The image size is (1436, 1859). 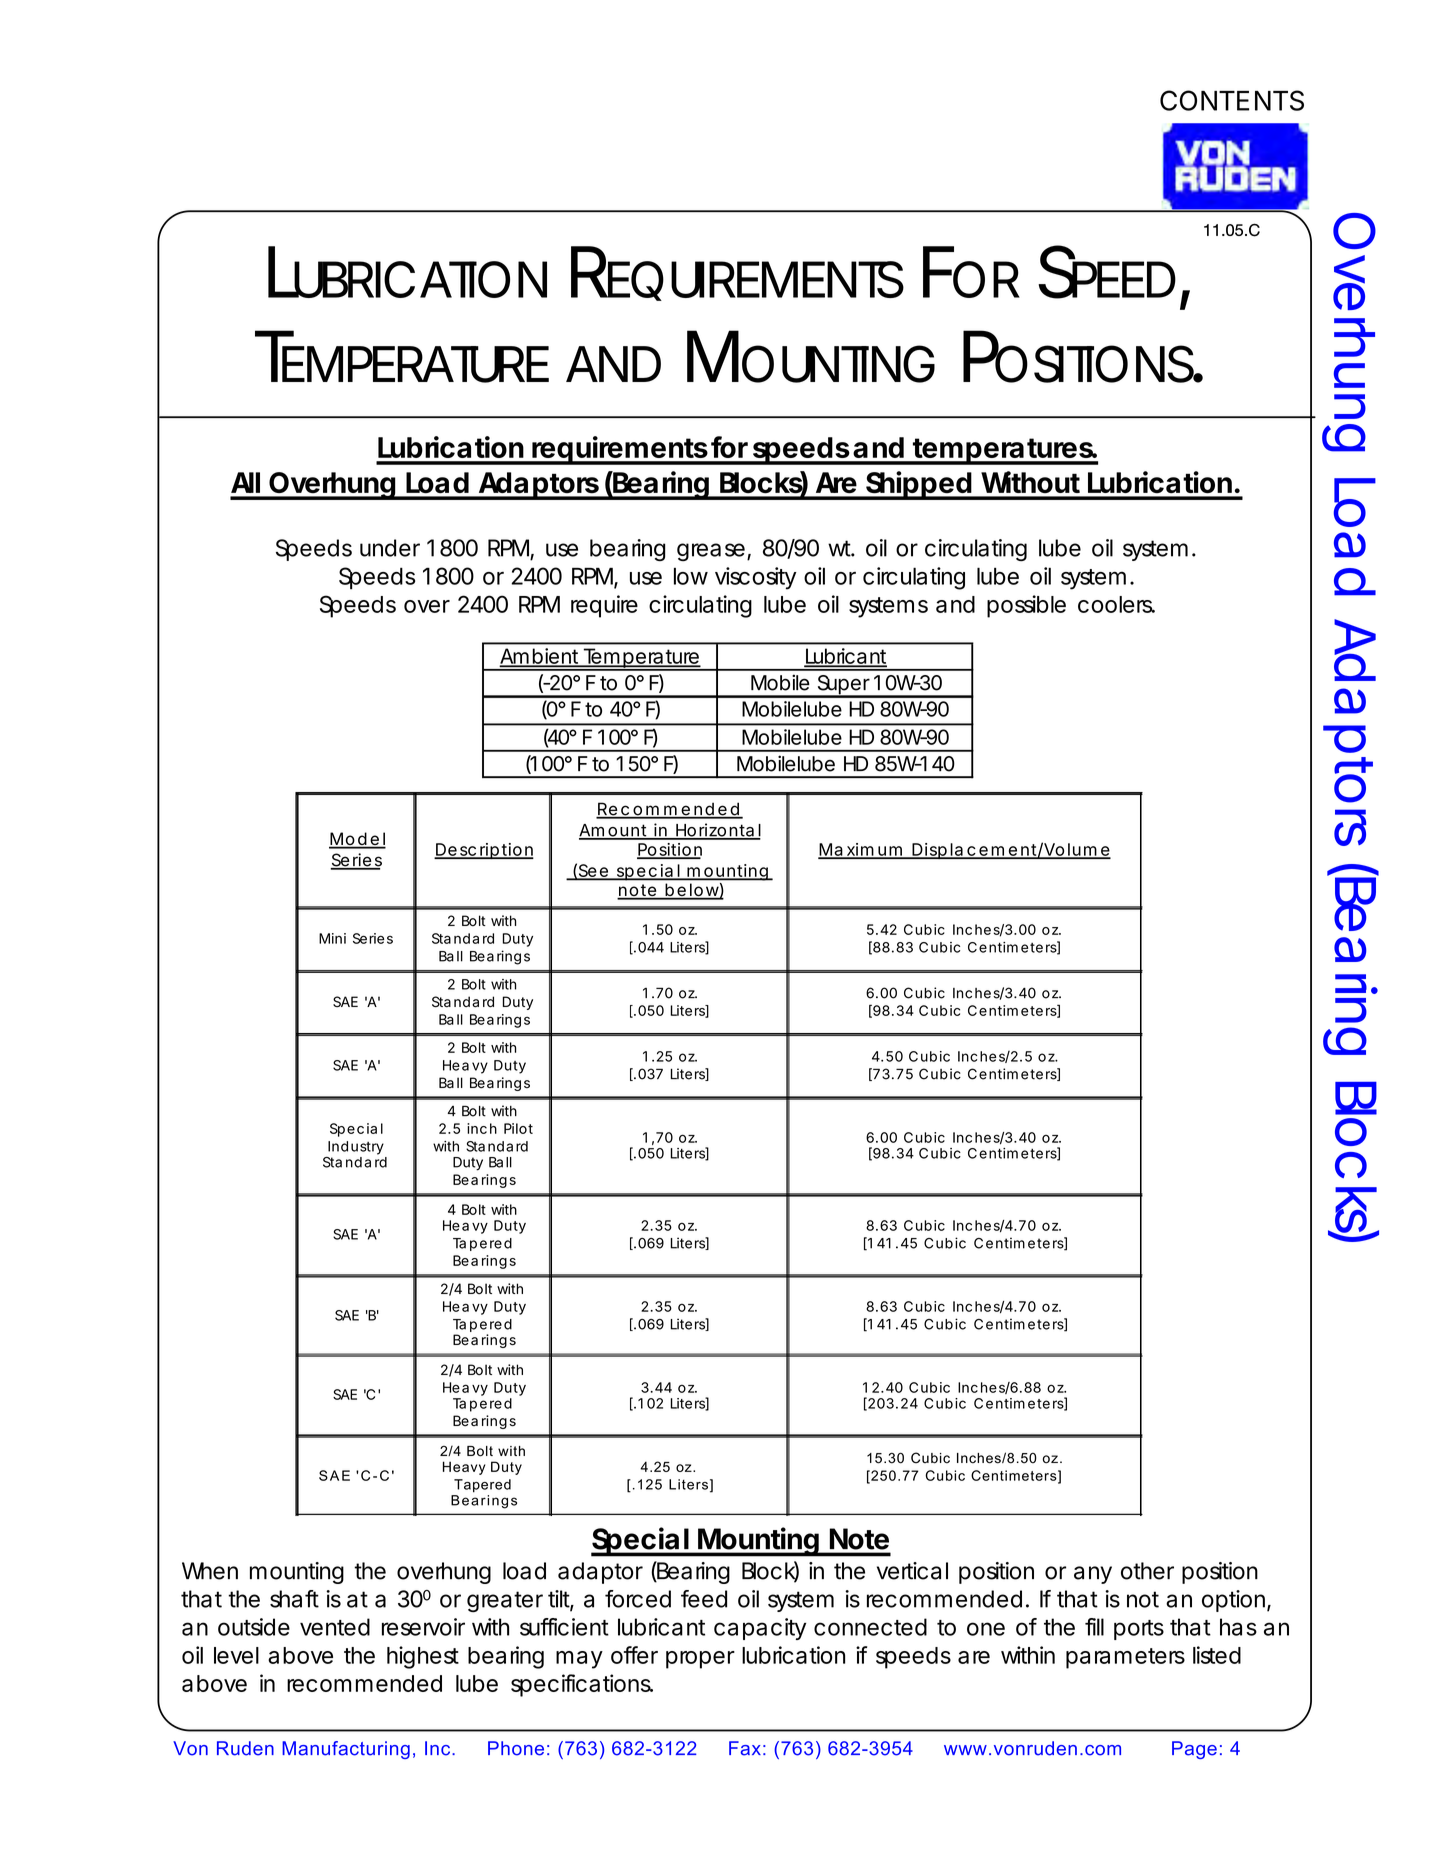 I want to click on Amount, so click(x=615, y=831).
